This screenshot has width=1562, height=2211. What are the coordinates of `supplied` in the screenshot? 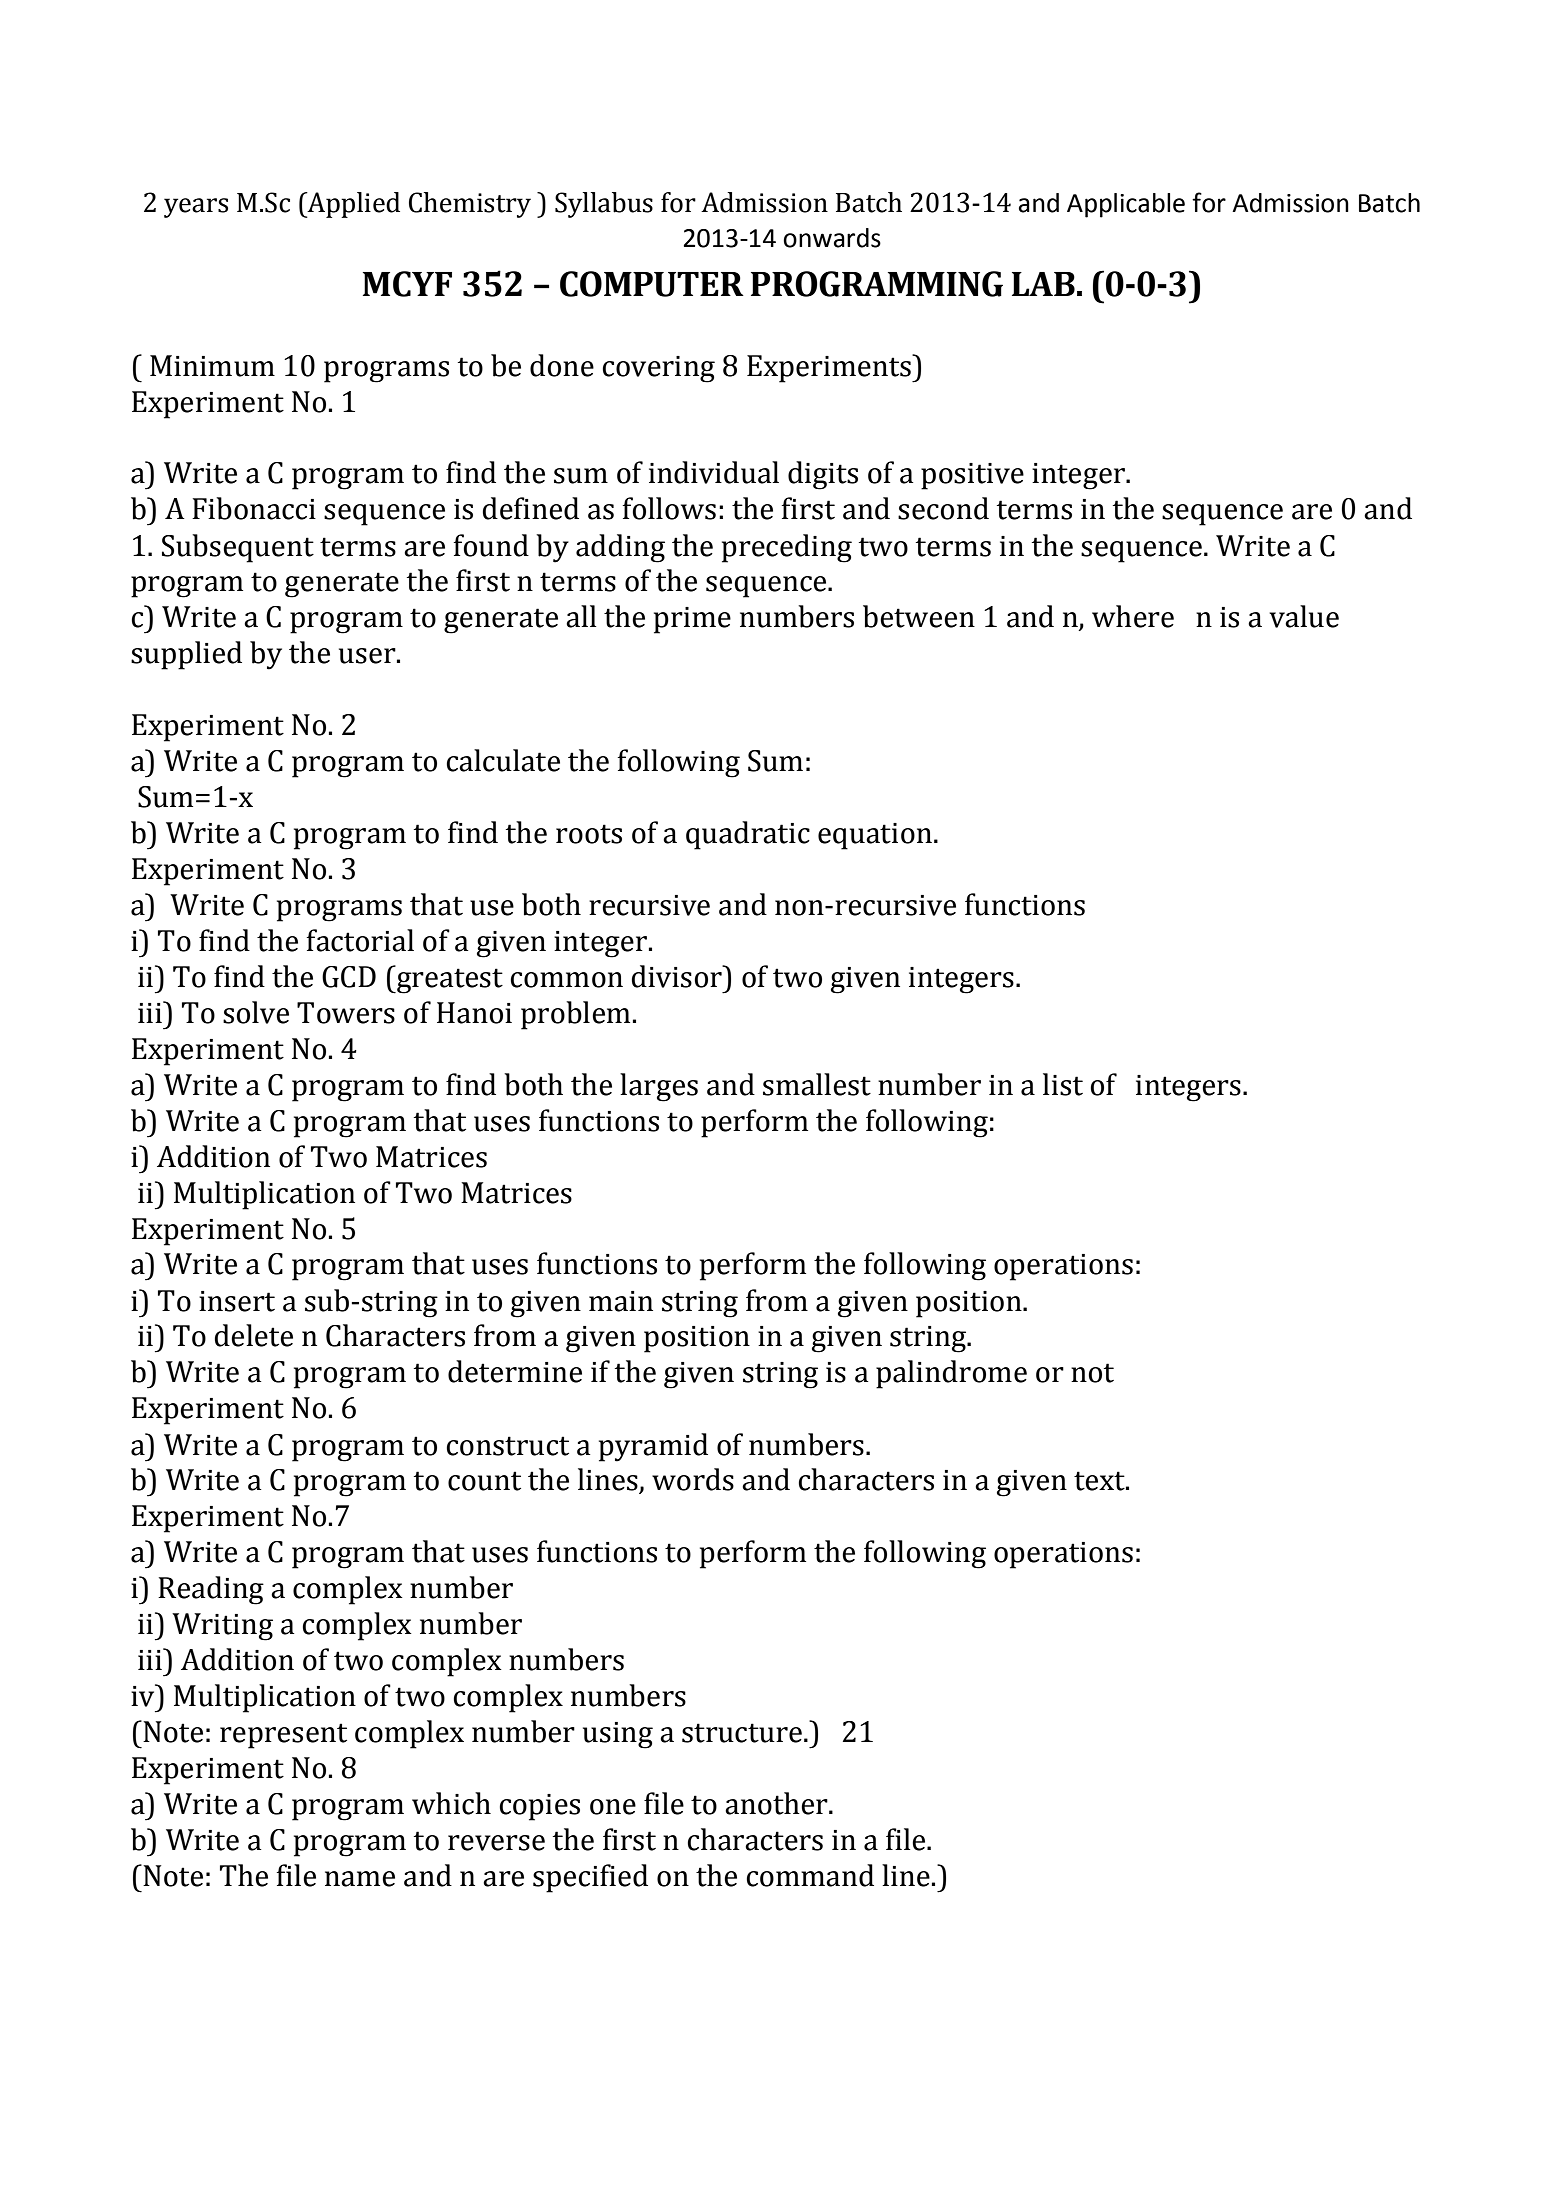 It's located at (186, 655).
